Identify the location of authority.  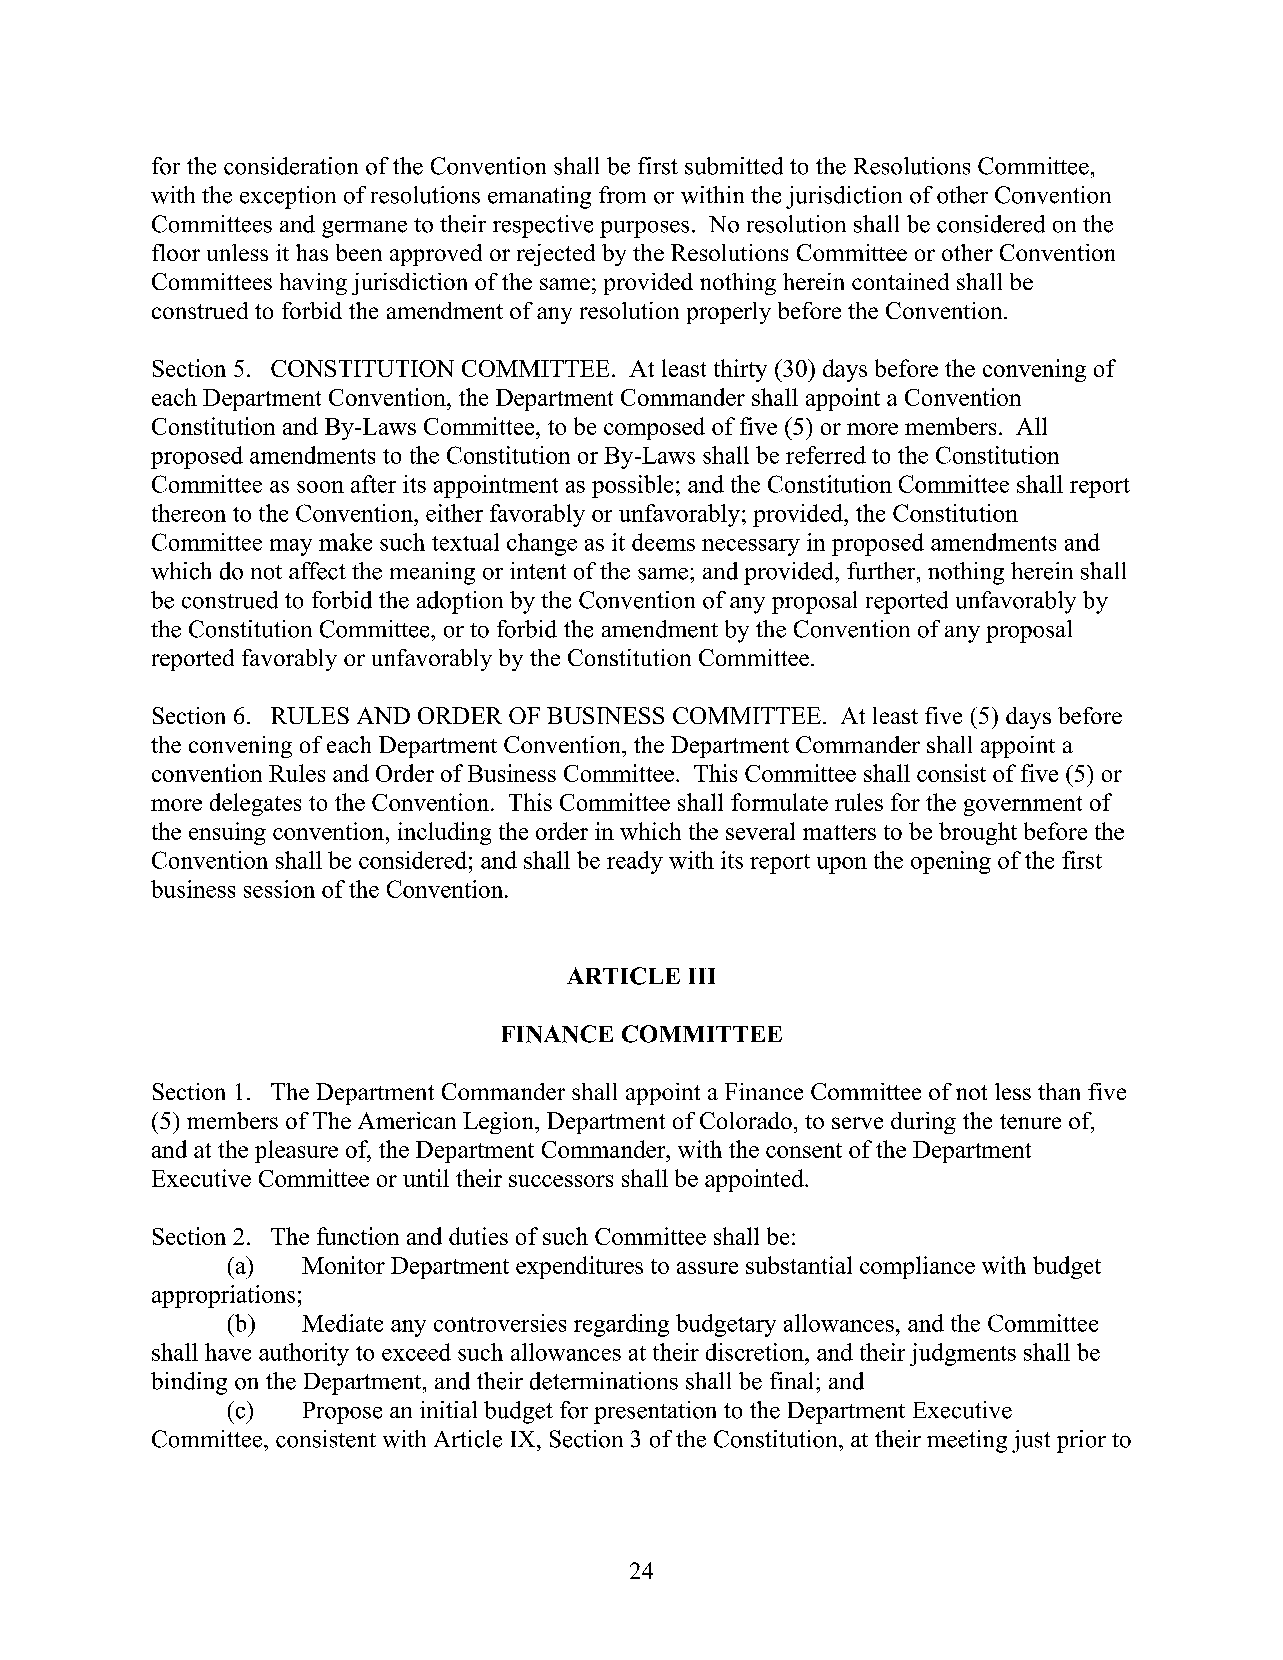
(304, 1354).
